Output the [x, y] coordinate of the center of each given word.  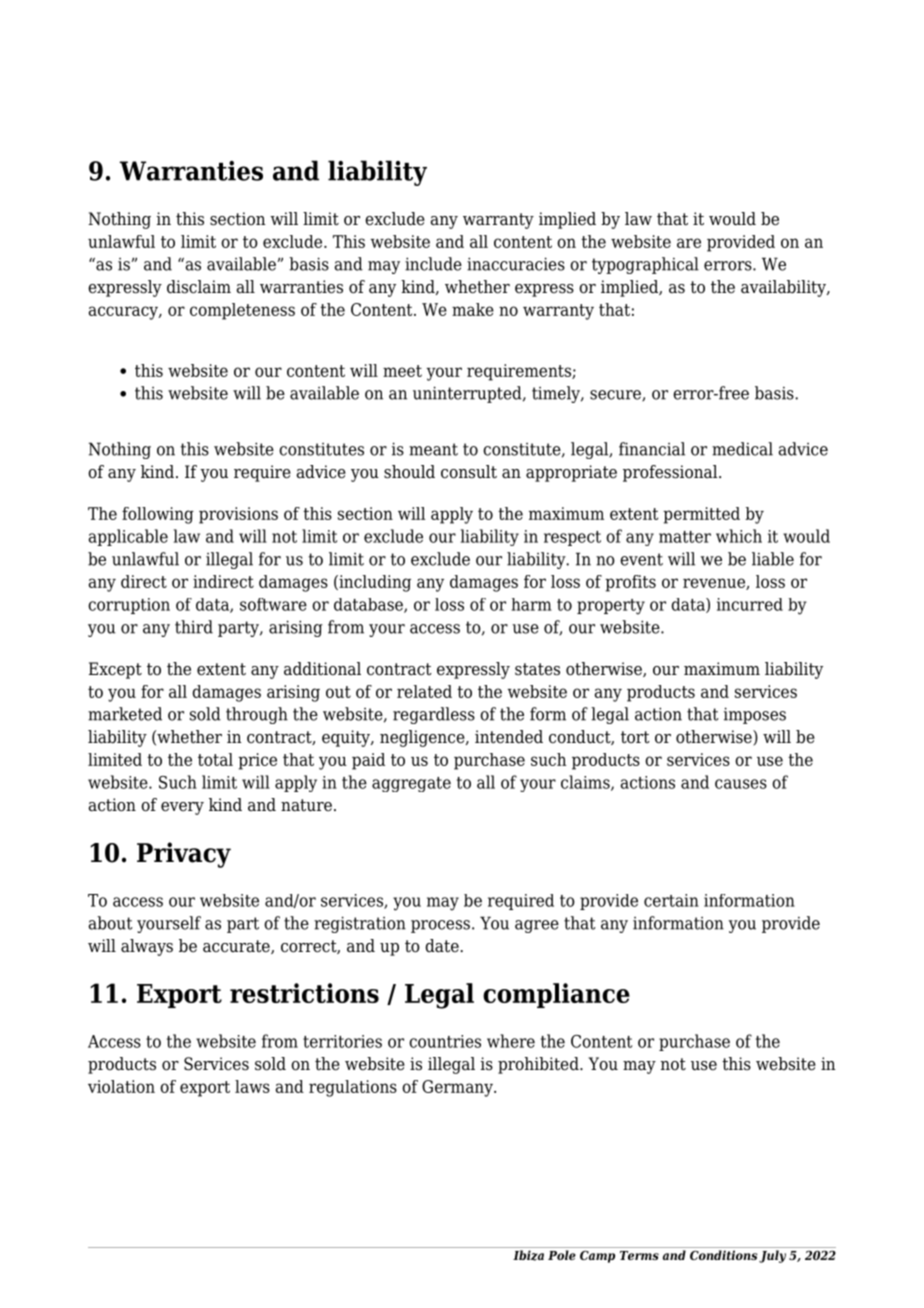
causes [741, 784]
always [147, 947]
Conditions [723, 1255]
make [473, 309]
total [215, 759]
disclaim [199, 287]
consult [469, 472]
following [158, 515]
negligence [423, 738]
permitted [701, 515]
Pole [562, 1255]
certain [671, 900]
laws [252, 1086]
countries [445, 1041]
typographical [645, 265]
